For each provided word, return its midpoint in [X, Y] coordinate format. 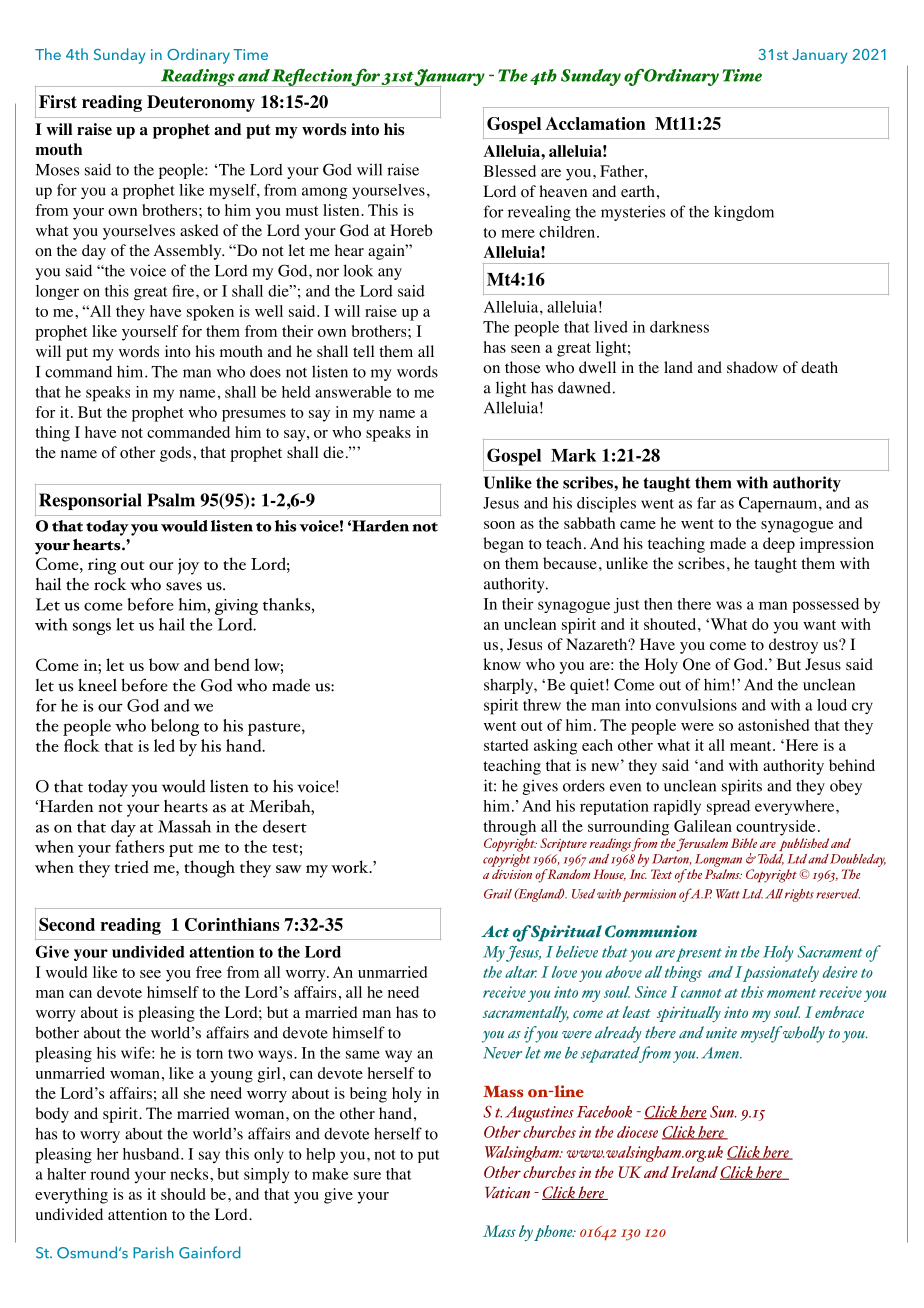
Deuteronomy [201, 103]
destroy [793, 646]
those [523, 367]
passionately [781, 974]
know [502, 664]
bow [164, 664]
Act [495, 931]
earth [638, 191]
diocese [637, 1132]
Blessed [510, 171]
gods [177, 454]
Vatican [507, 1193]
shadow [752, 367]
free [209, 972]
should [183, 1194]
